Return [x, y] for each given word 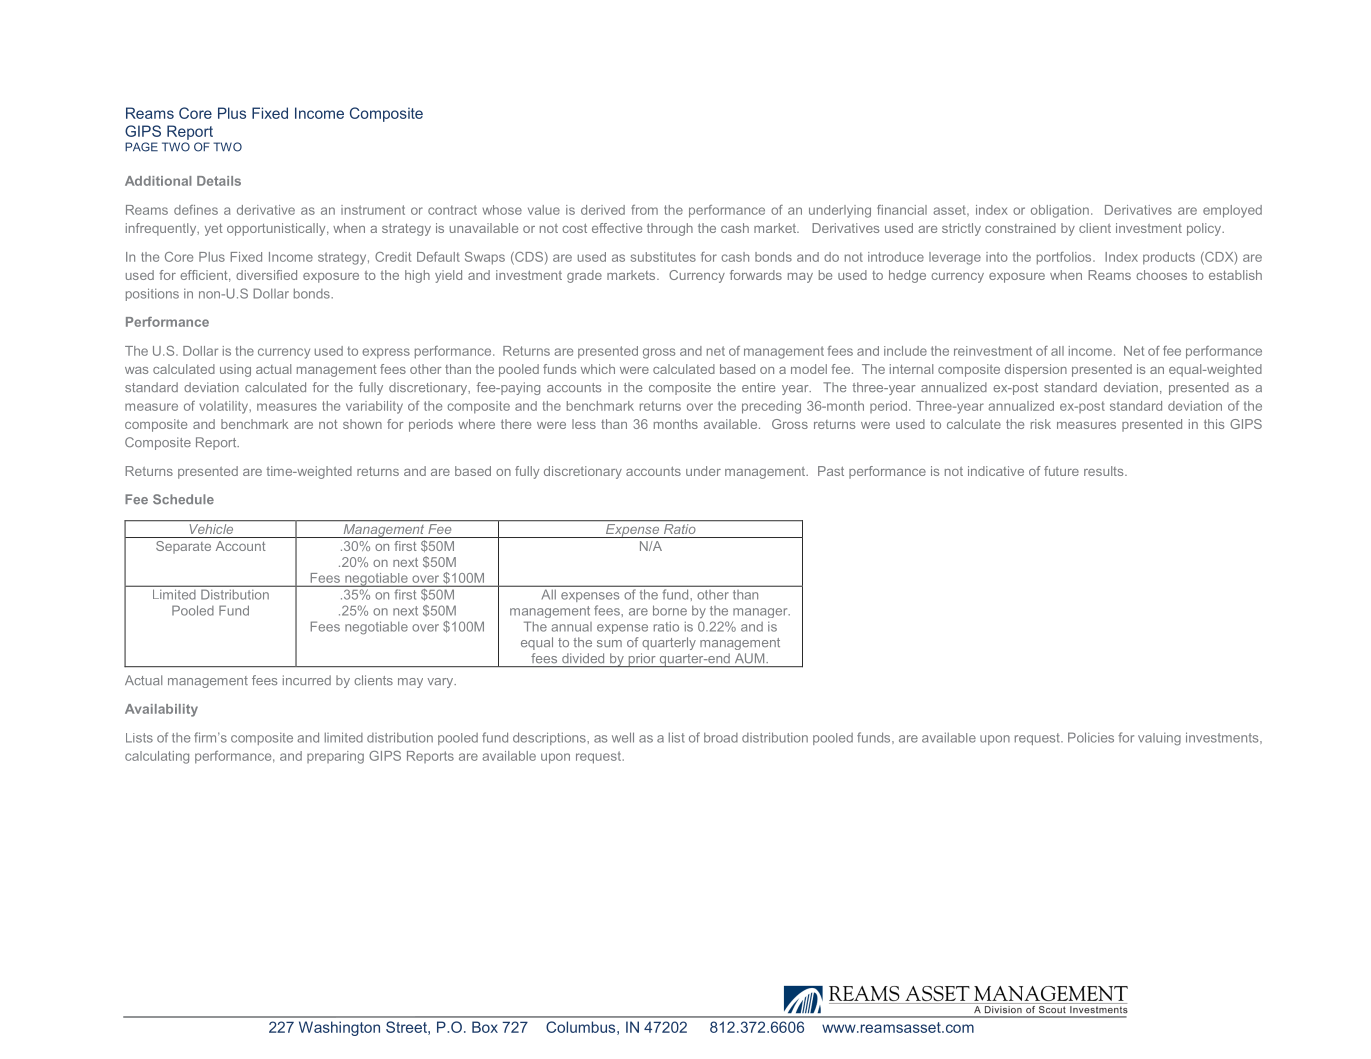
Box [485, 1027]
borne [670, 610]
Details [219, 181]
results [1105, 471]
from [644, 210]
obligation [1060, 211]
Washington [339, 1028]
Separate [183, 547]
